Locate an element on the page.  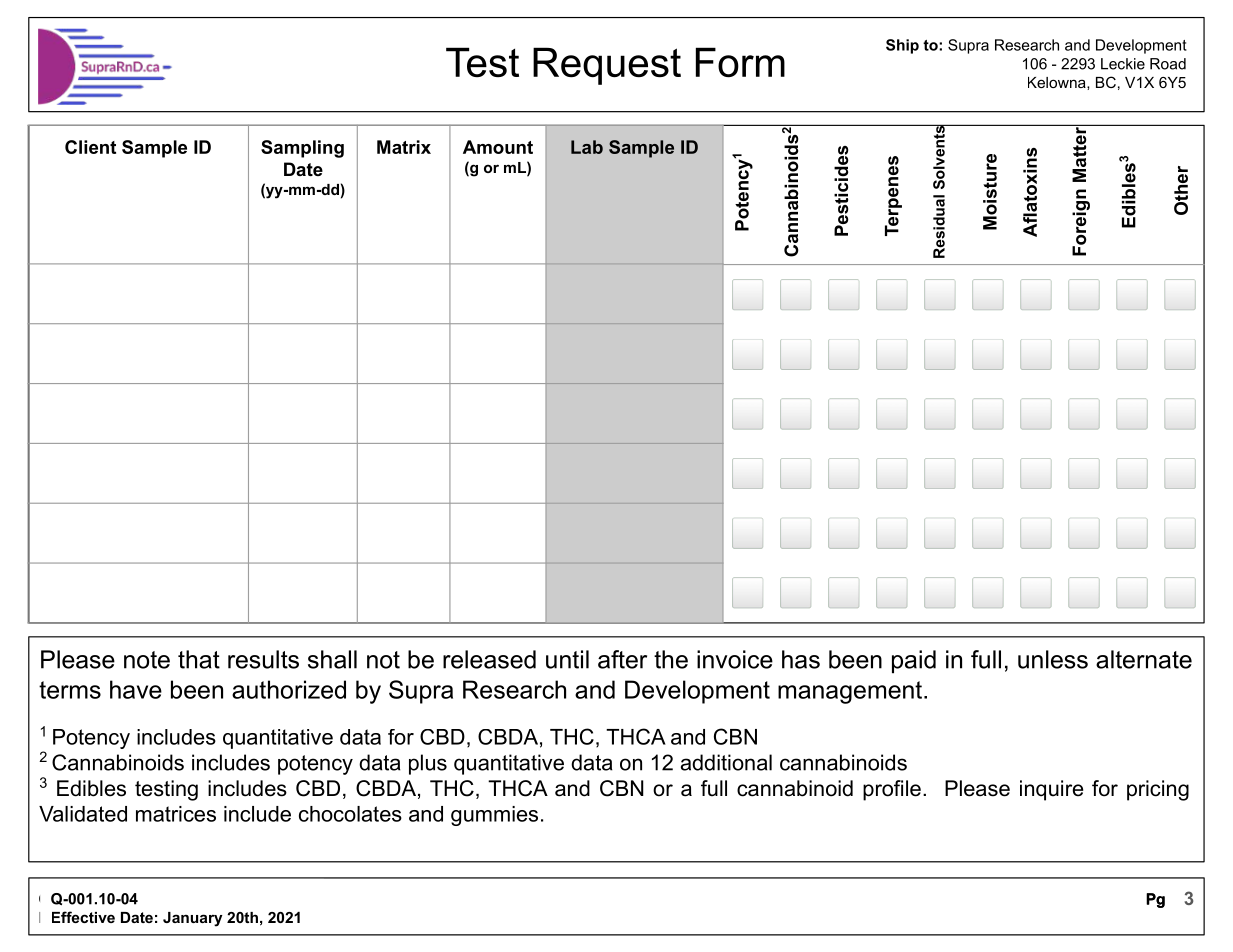
Road is located at coordinates (1168, 64).
